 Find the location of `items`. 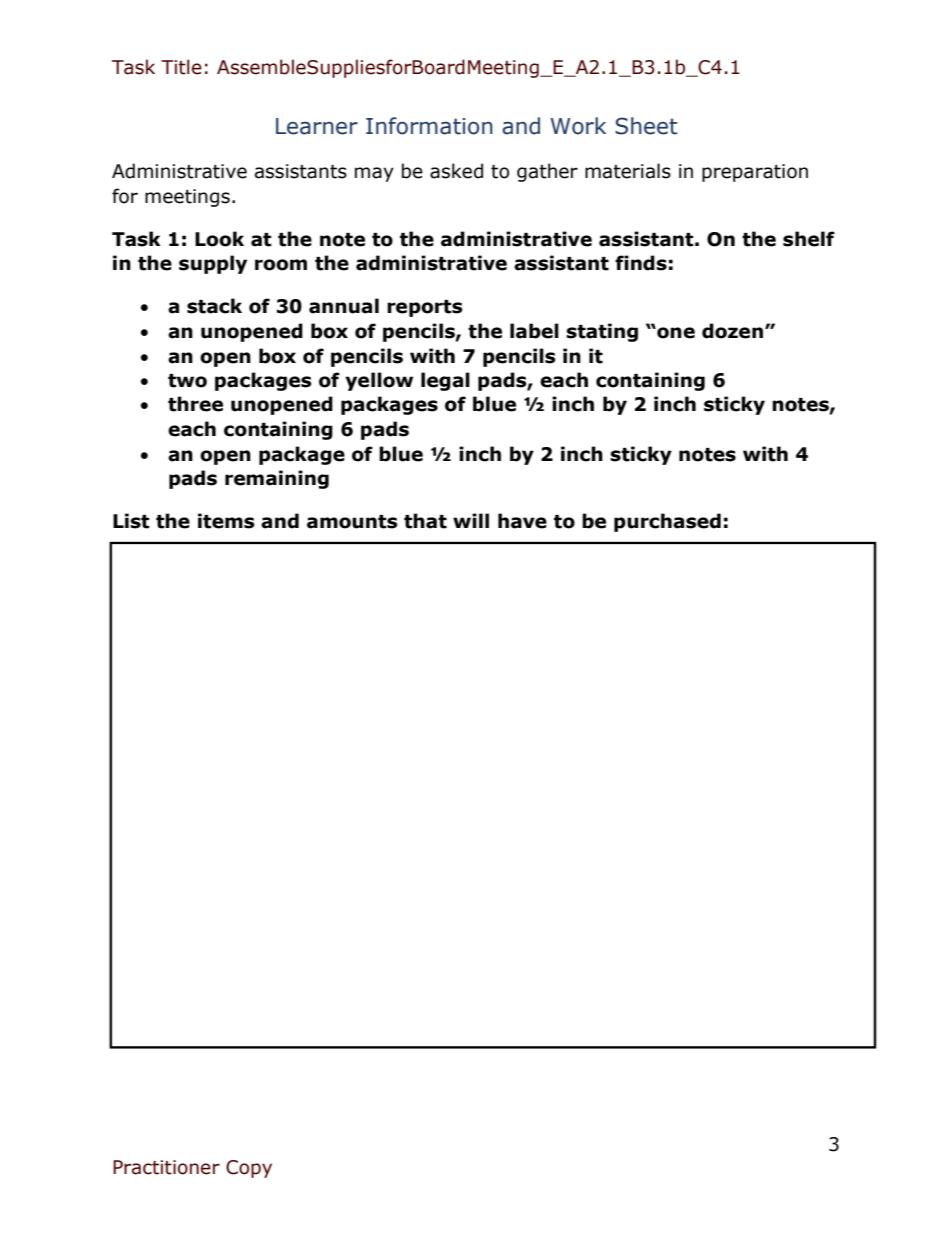

items is located at coordinates (226, 521).
